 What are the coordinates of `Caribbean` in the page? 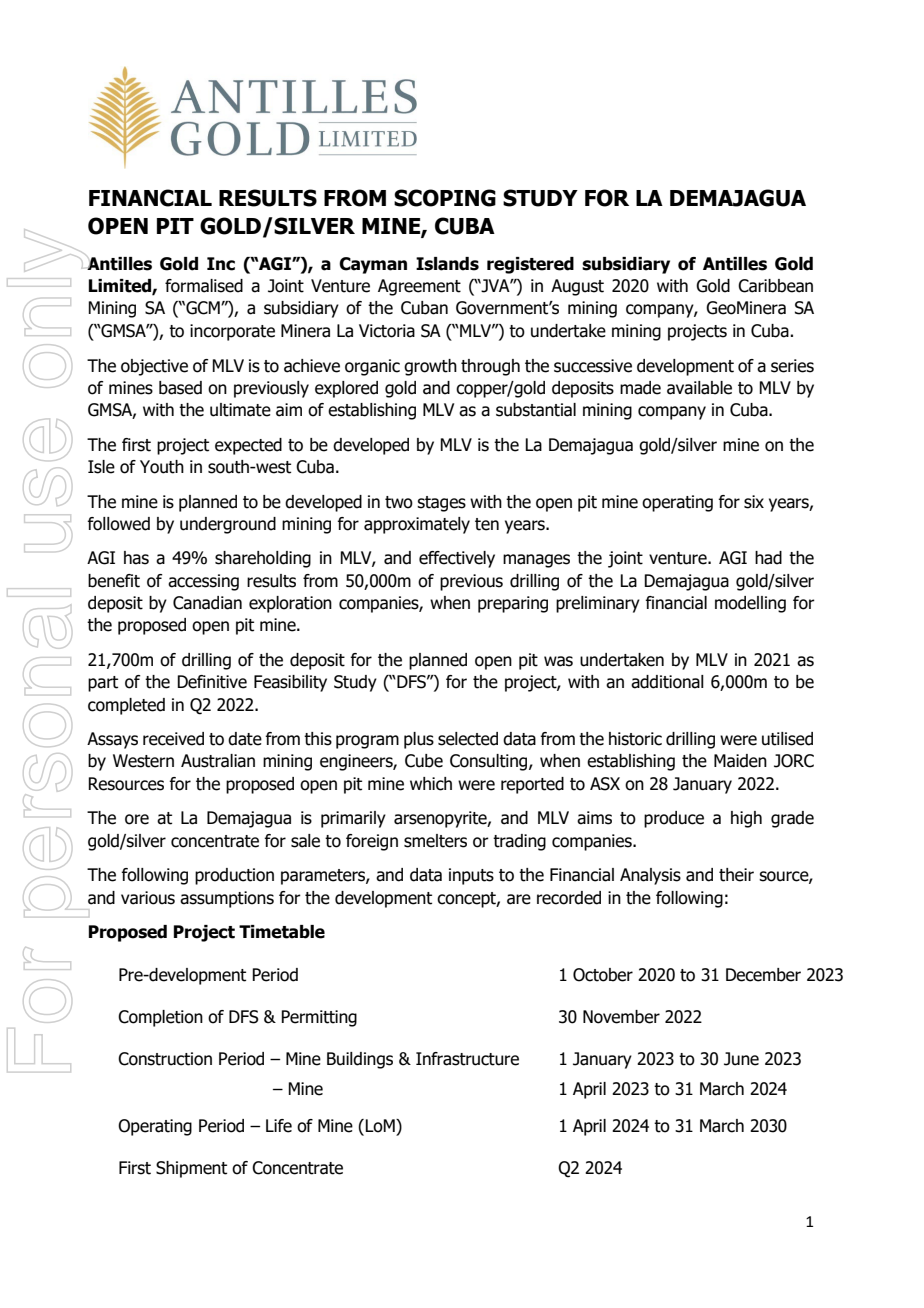 It's located at (775, 286).
